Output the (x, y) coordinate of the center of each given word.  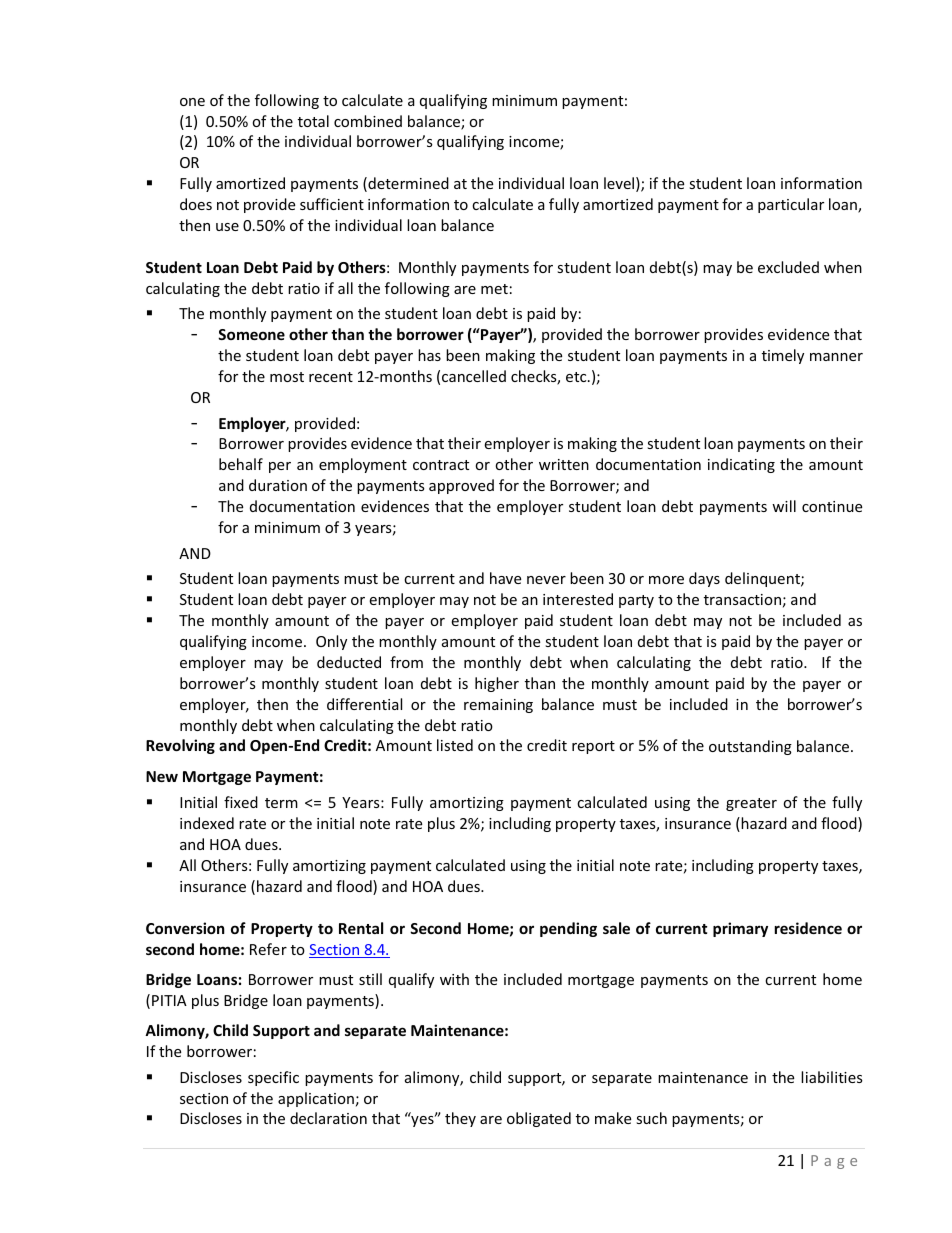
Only (331, 642)
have (505, 578)
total (313, 121)
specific (273, 1078)
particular (791, 205)
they (460, 1119)
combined (368, 121)
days (704, 579)
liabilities (832, 1077)
